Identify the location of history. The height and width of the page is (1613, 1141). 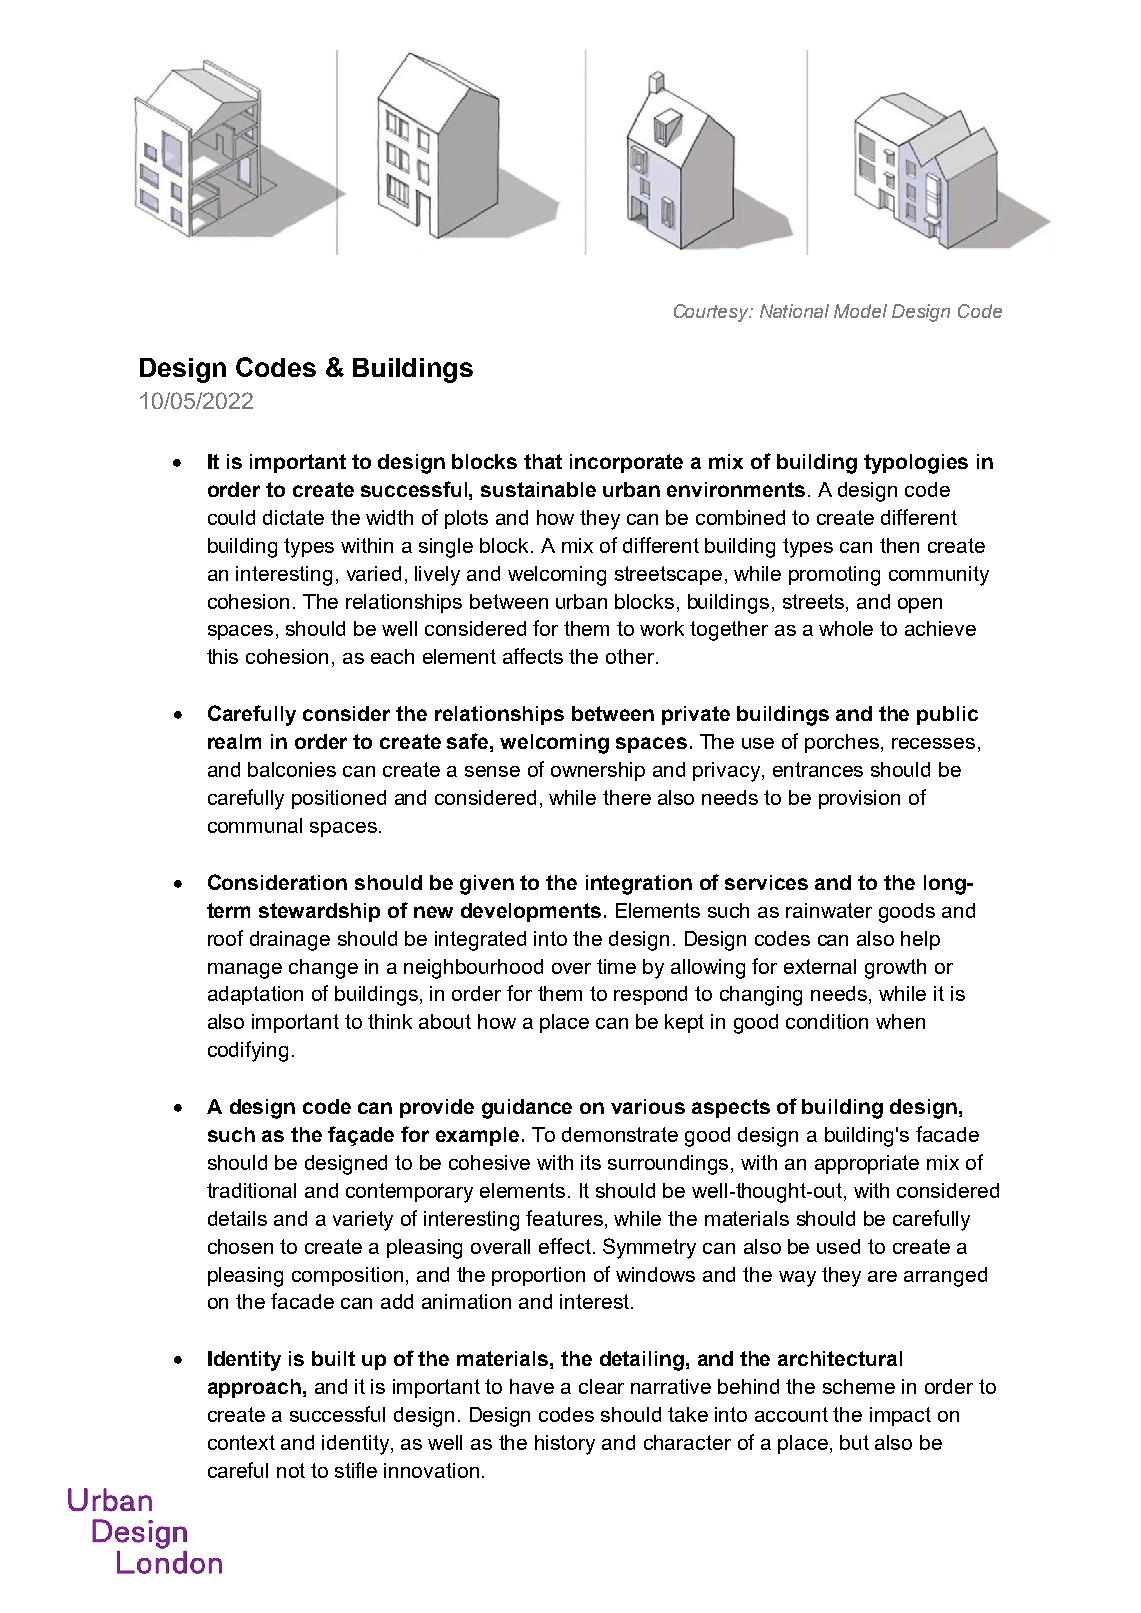
(565, 1445).
